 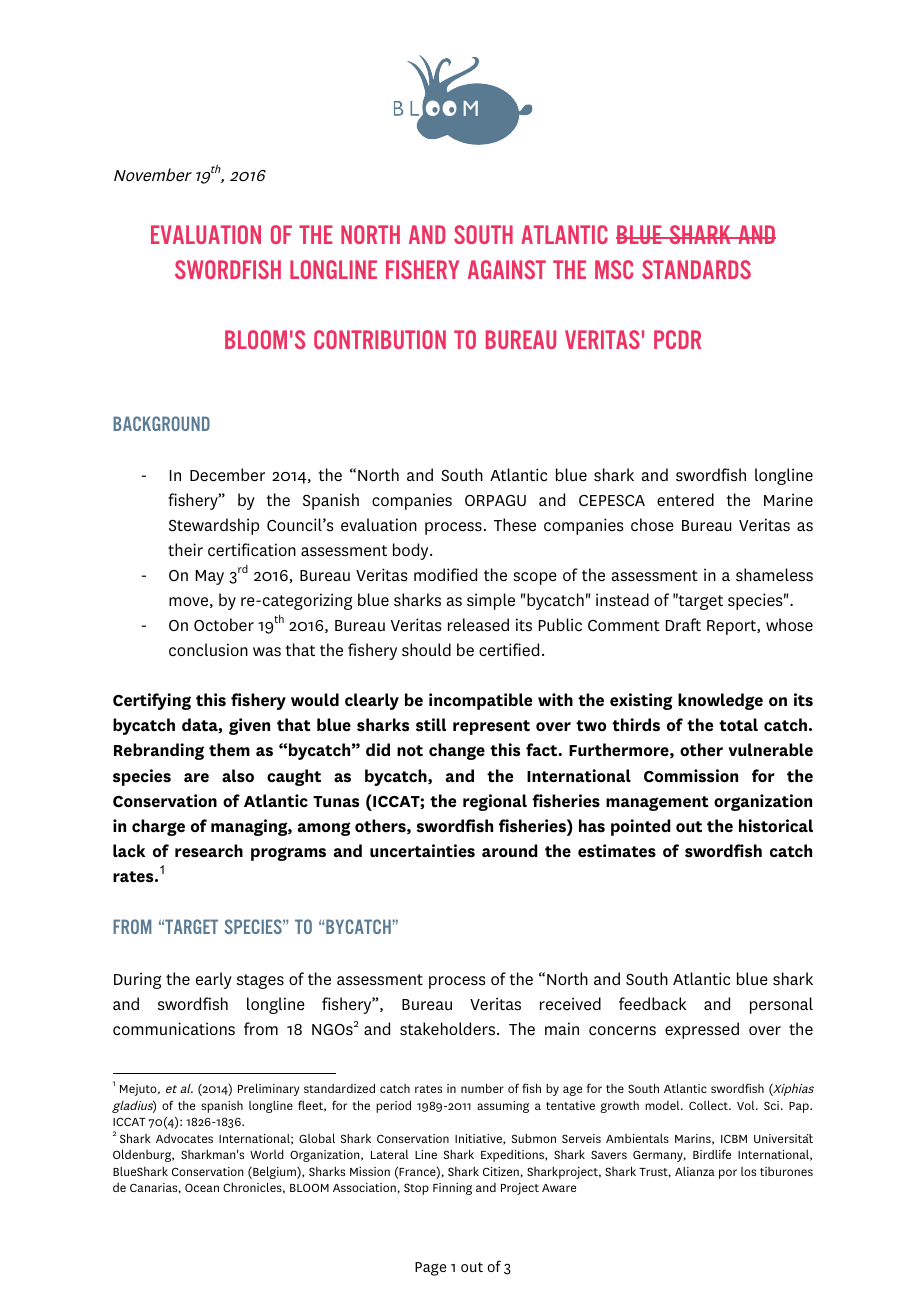 What do you see at coordinates (202, 1187) in the screenshot?
I see `Ocean` at bounding box center [202, 1187].
